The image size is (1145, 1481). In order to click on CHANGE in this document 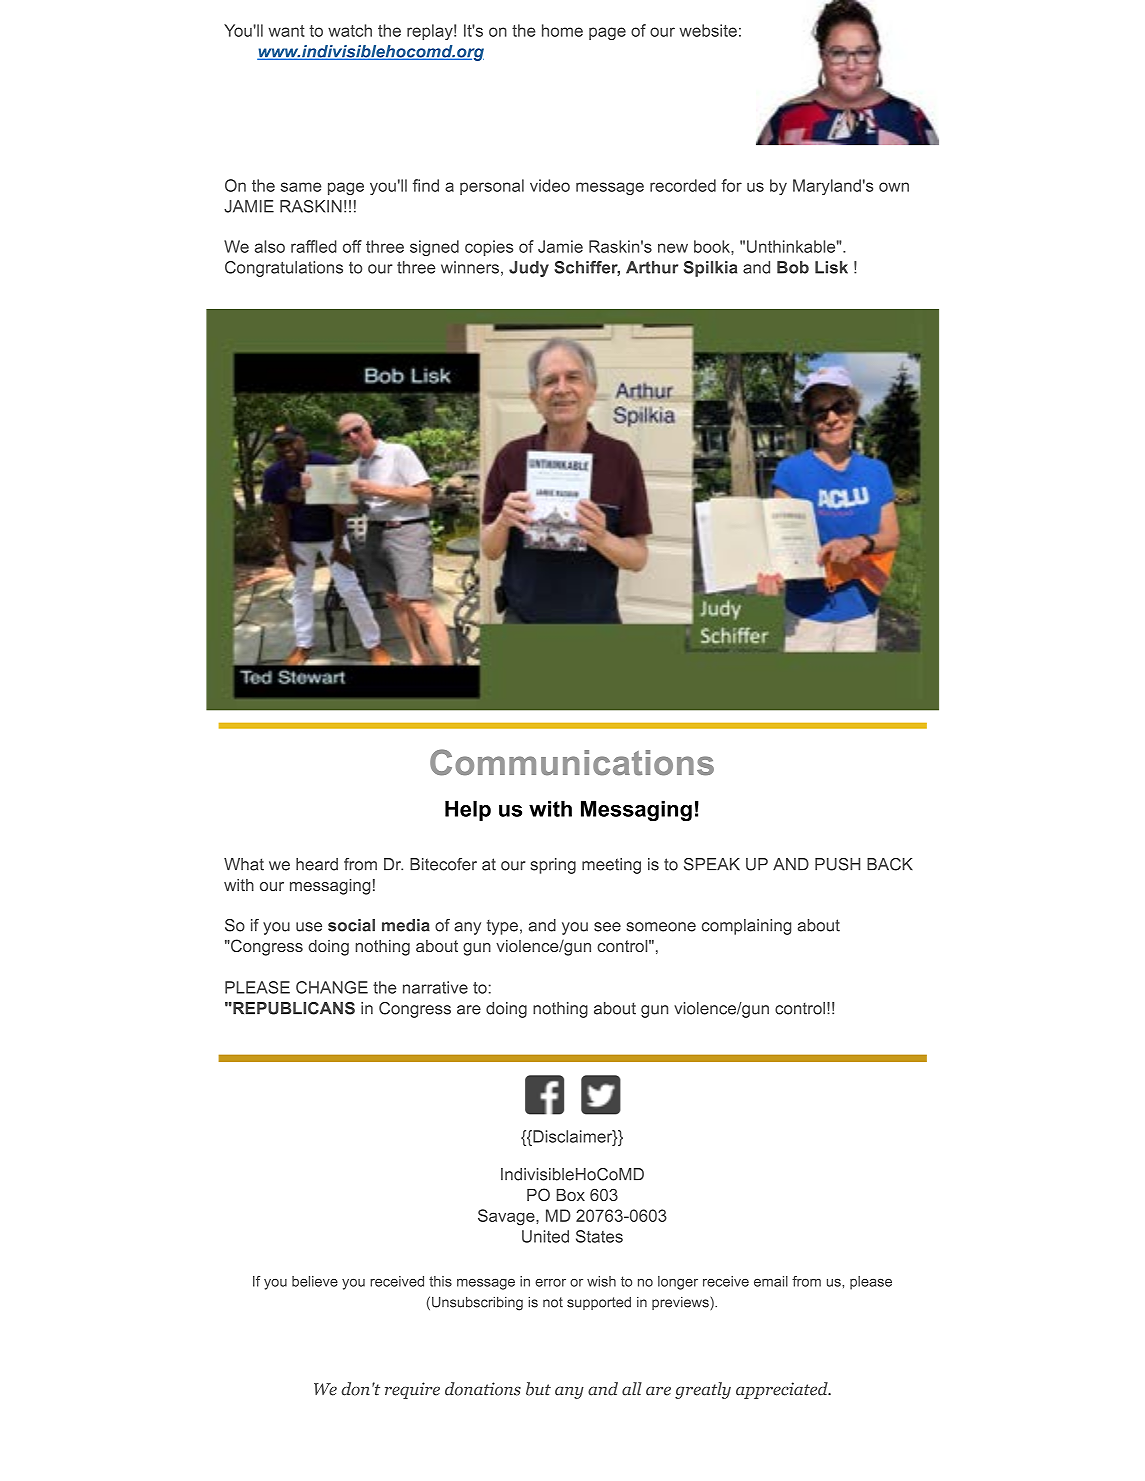, I will do `click(332, 987)`.
